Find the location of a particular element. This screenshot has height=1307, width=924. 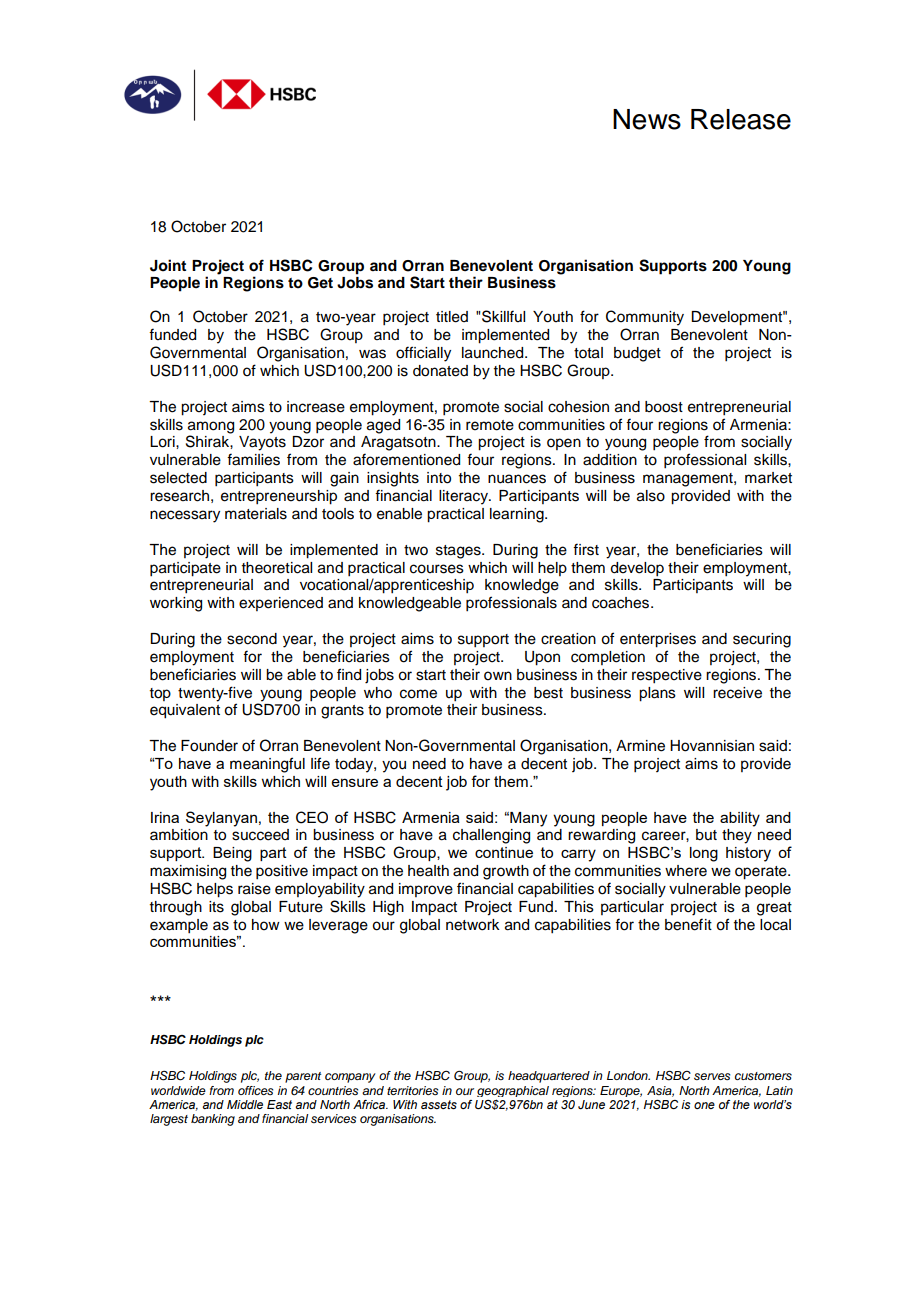

serves is located at coordinates (712, 1076).
